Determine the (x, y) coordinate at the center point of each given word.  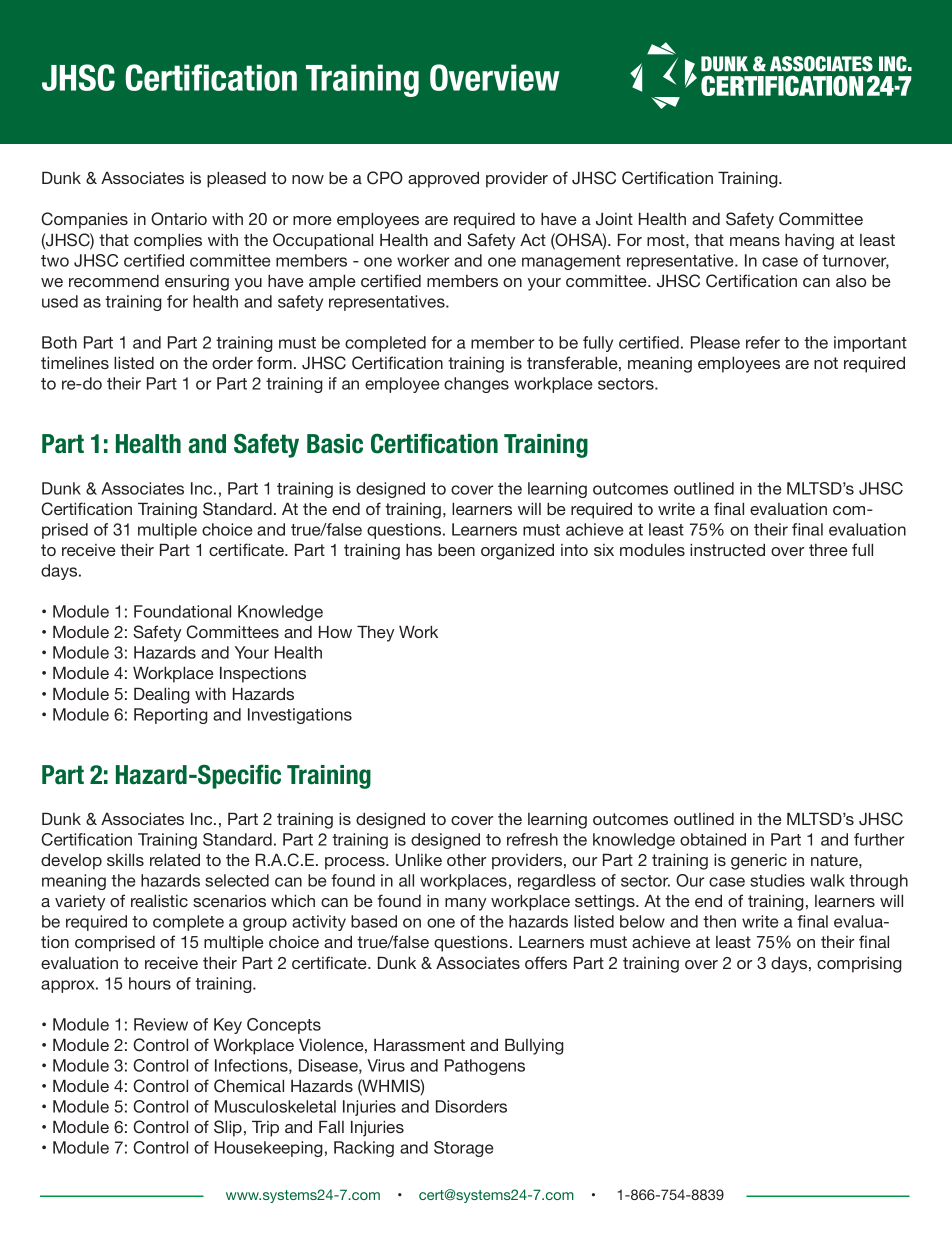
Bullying (534, 1046)
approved (443, 179)
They (376, 633)
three (828, 550)
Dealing (162, 695)
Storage (464, 1149)
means (755, 241)
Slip (228, 1128)
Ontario (179, 219)
